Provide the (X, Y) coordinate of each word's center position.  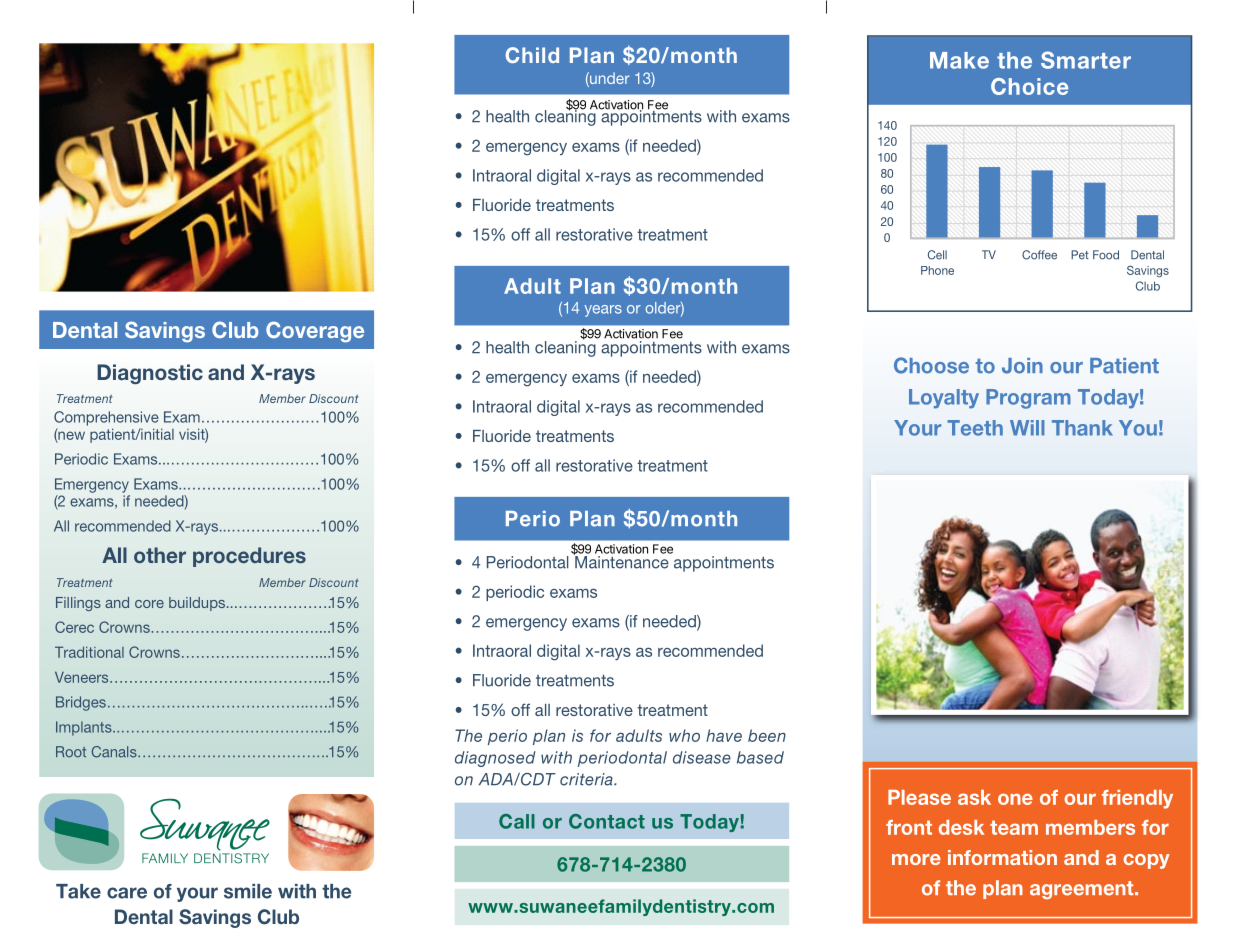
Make (959, 60)
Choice (1029, 86)
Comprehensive (106, 418)
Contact (607, 821)
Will (1027, 428)
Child (532, 55)
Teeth (975, 428)
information (1002, 857)
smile (248, 891)
